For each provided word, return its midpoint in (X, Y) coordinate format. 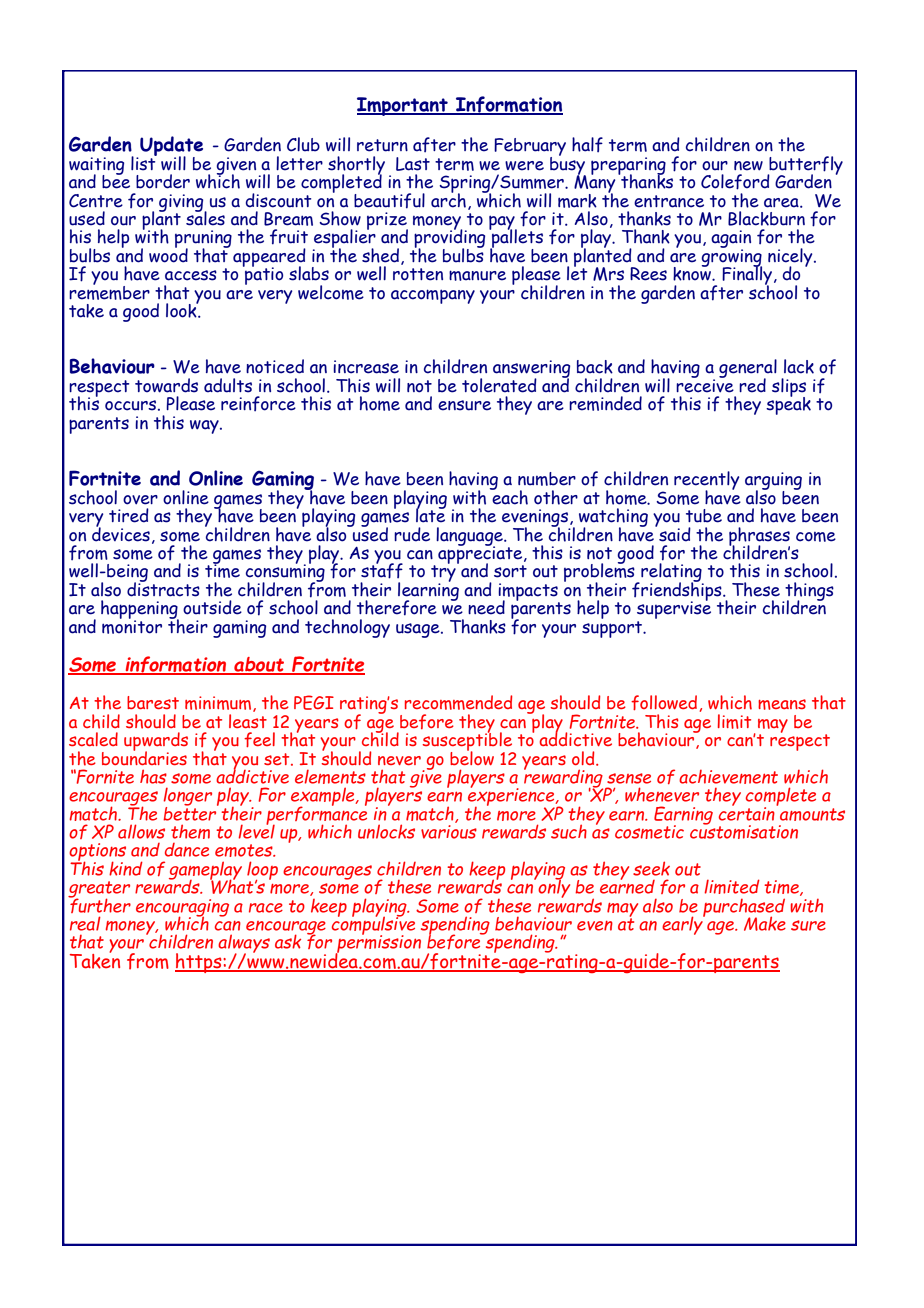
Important (403, 106)
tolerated (499, 385)
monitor (132, 625)
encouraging (182, 909)
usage (419, 630)
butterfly (805, 166)
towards (166, 385)
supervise (674, 610)
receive (705, 385)
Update (170, 147)
